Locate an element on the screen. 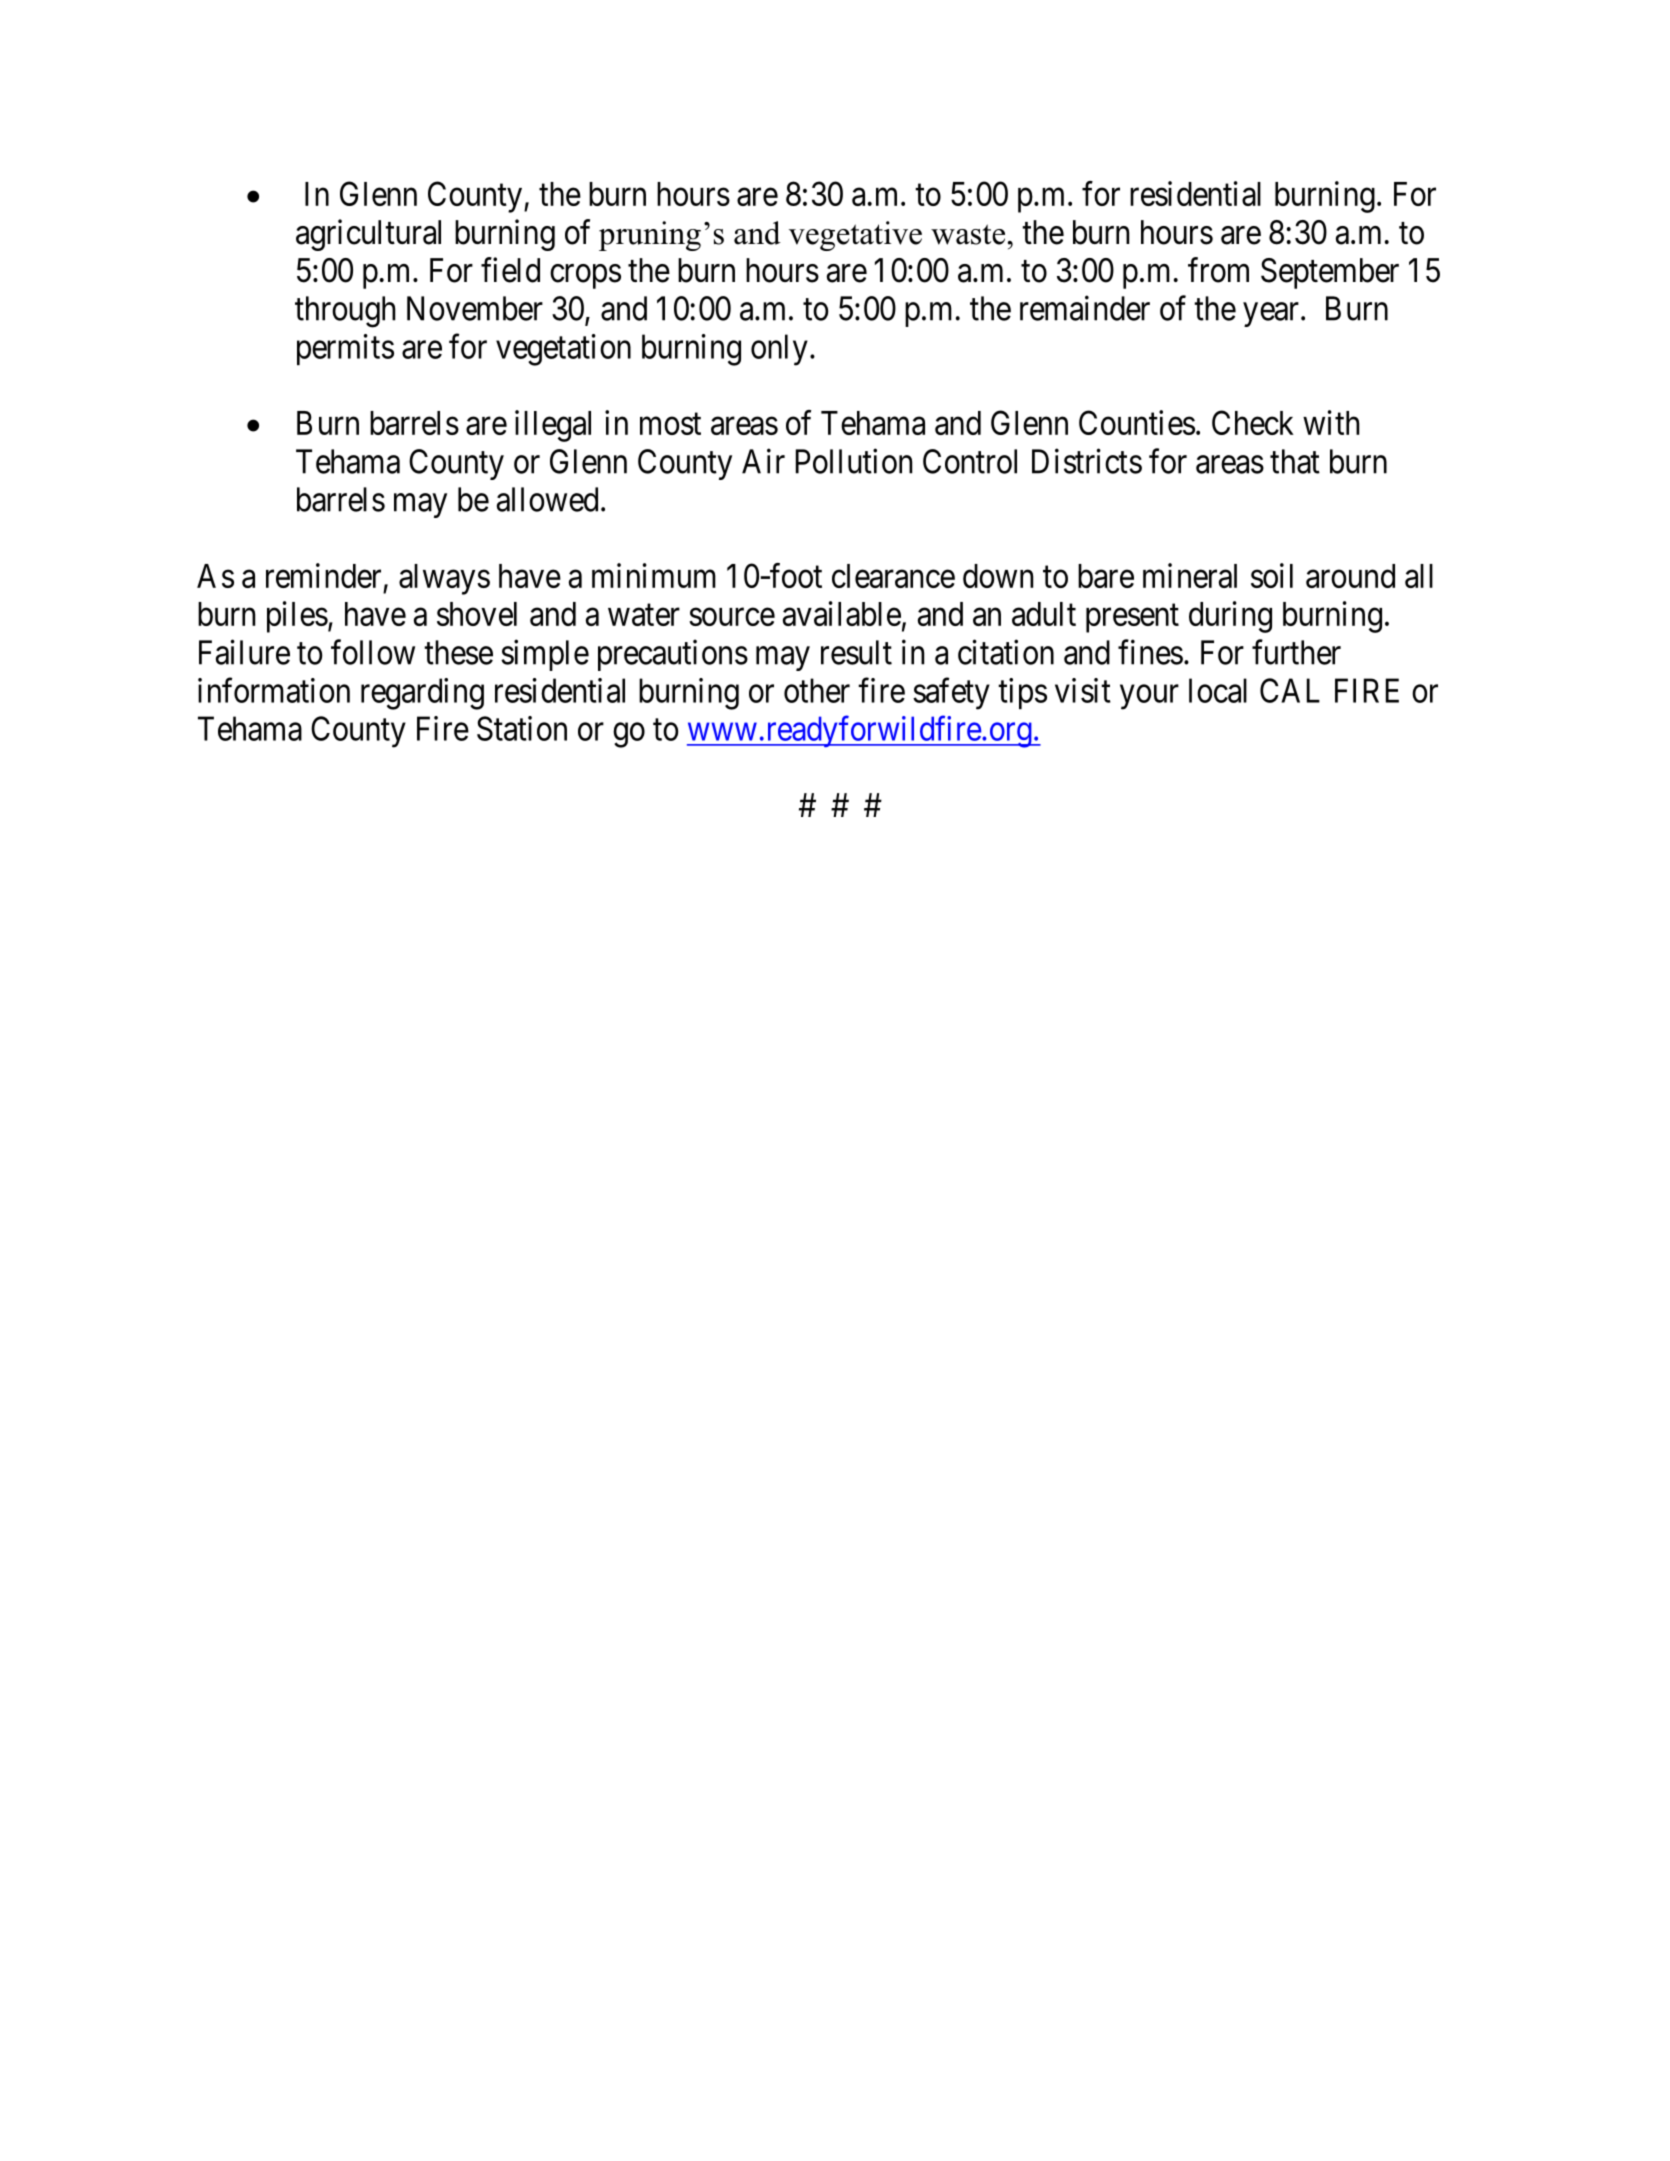 The image size is (1670, 2161). regarding is located at coordinates (422, 694).
